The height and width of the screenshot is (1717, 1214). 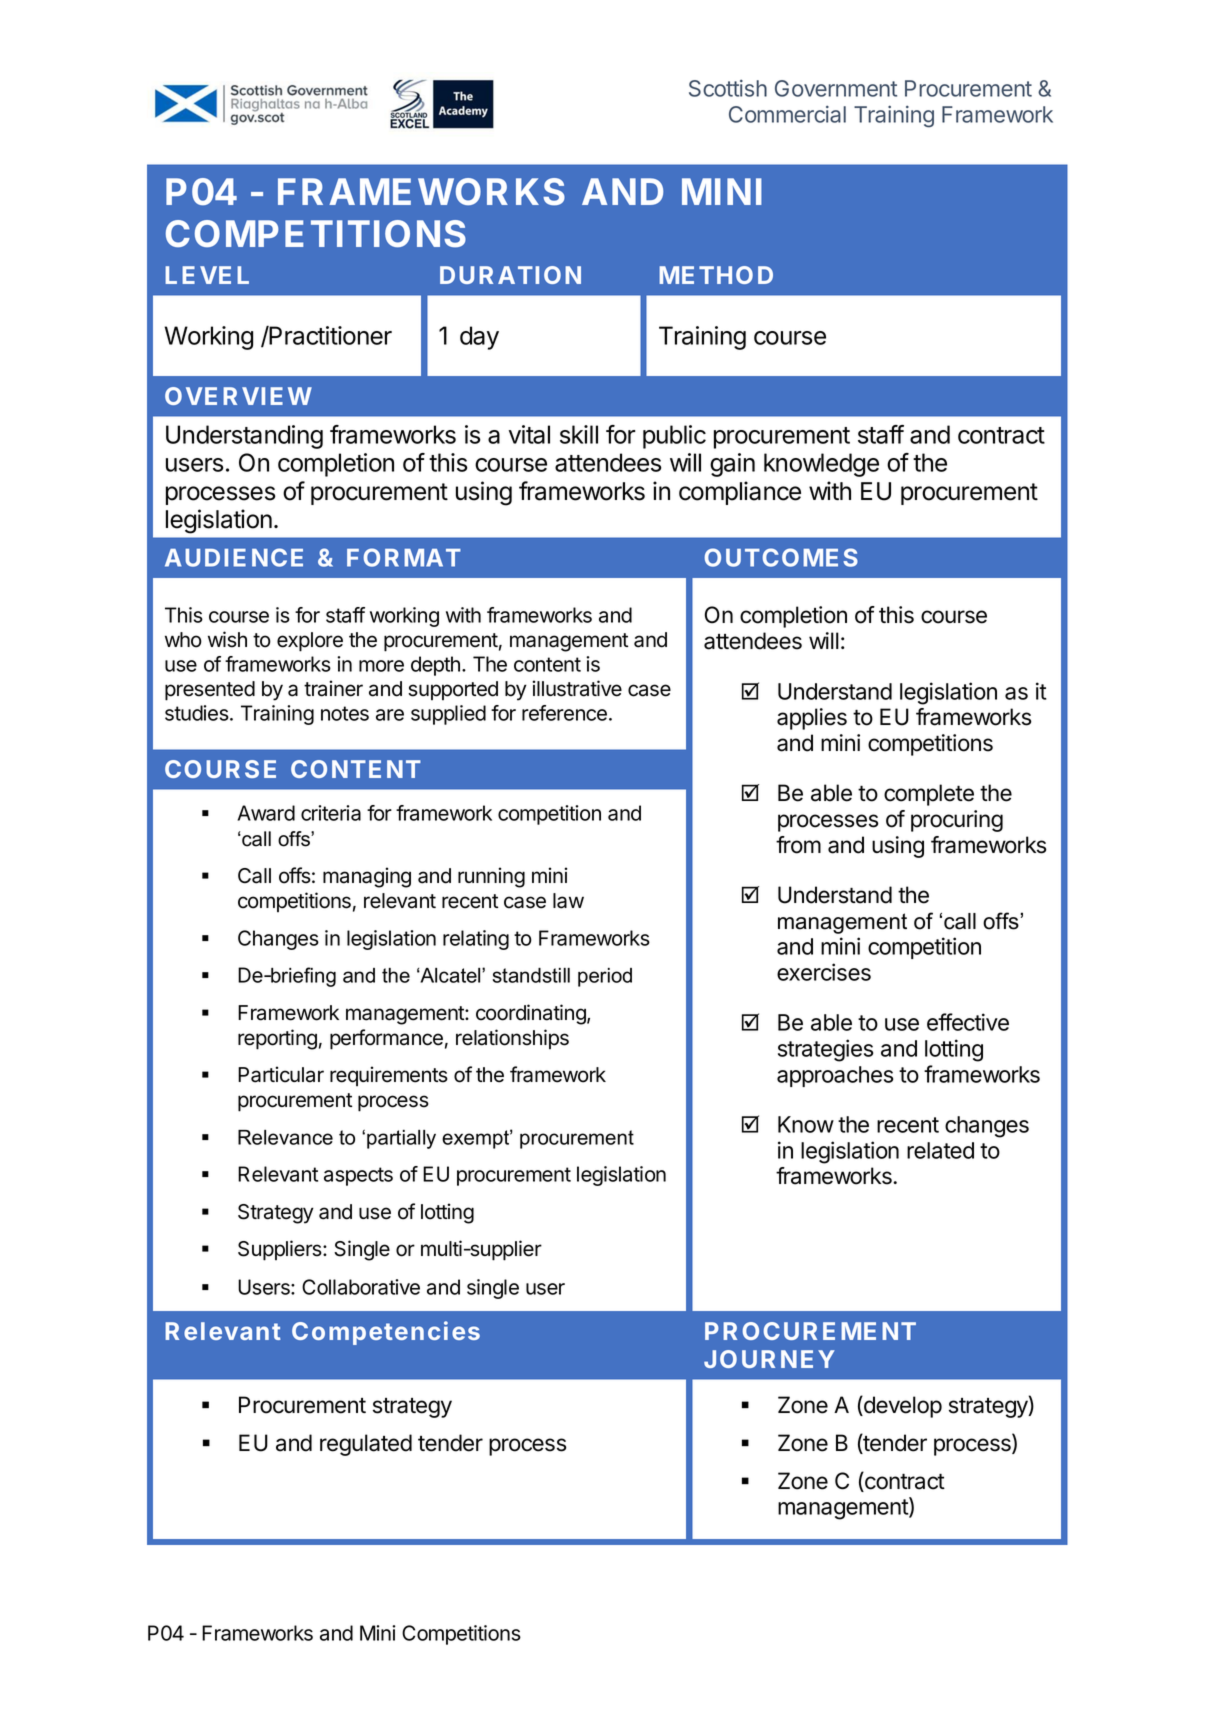 What do you see at coordinates (728, 88) in the screenshot?
I see `Scottish` at bounding box center [728, 88].
